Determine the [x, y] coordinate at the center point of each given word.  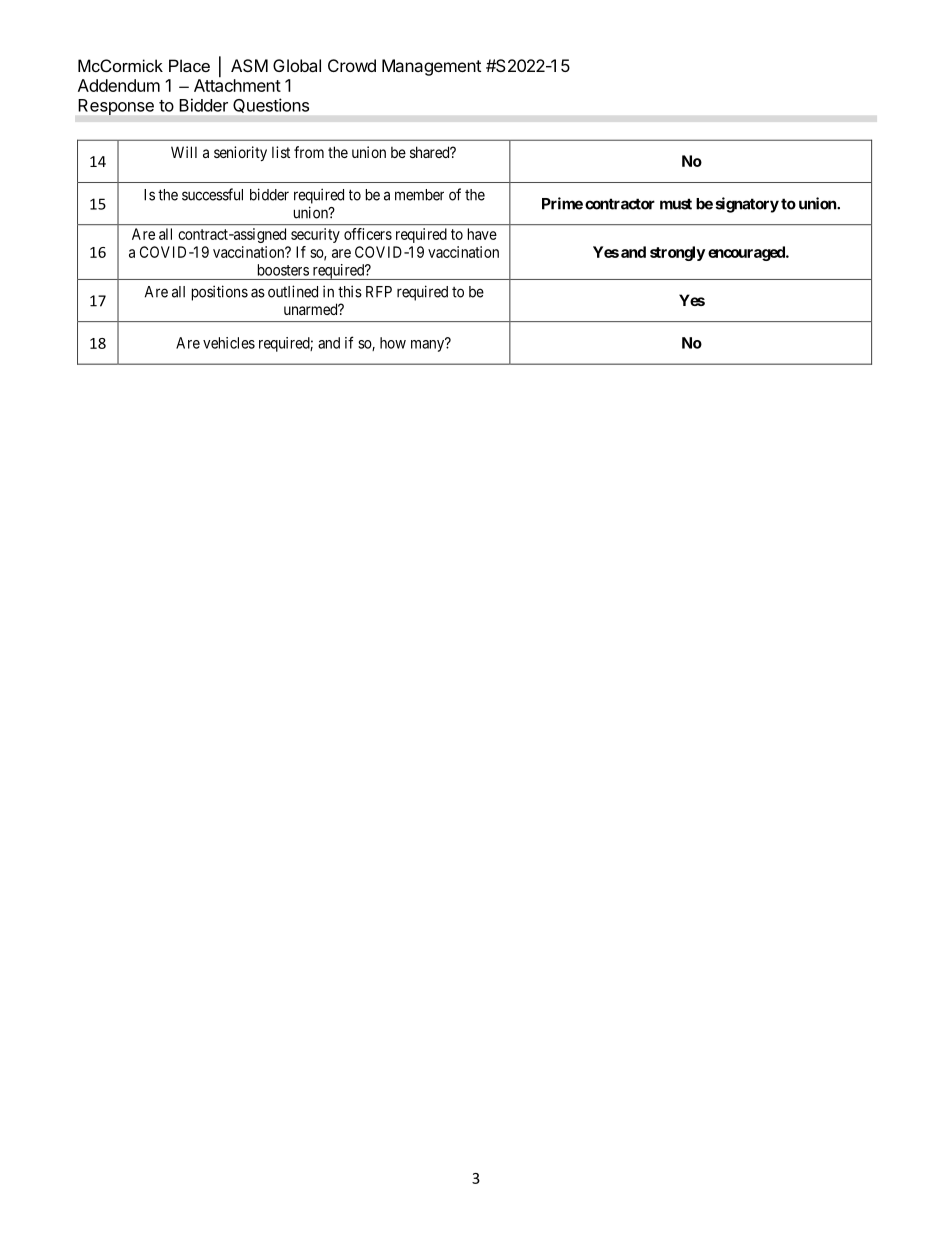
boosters [283, 270]
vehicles [229, 343]
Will [184, 152]
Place [189, 65]
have [482, 234]
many [429, 345]
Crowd [352, 65]
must [676, 204]
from [309, 152]
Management [431, 67]
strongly [677, 253]
